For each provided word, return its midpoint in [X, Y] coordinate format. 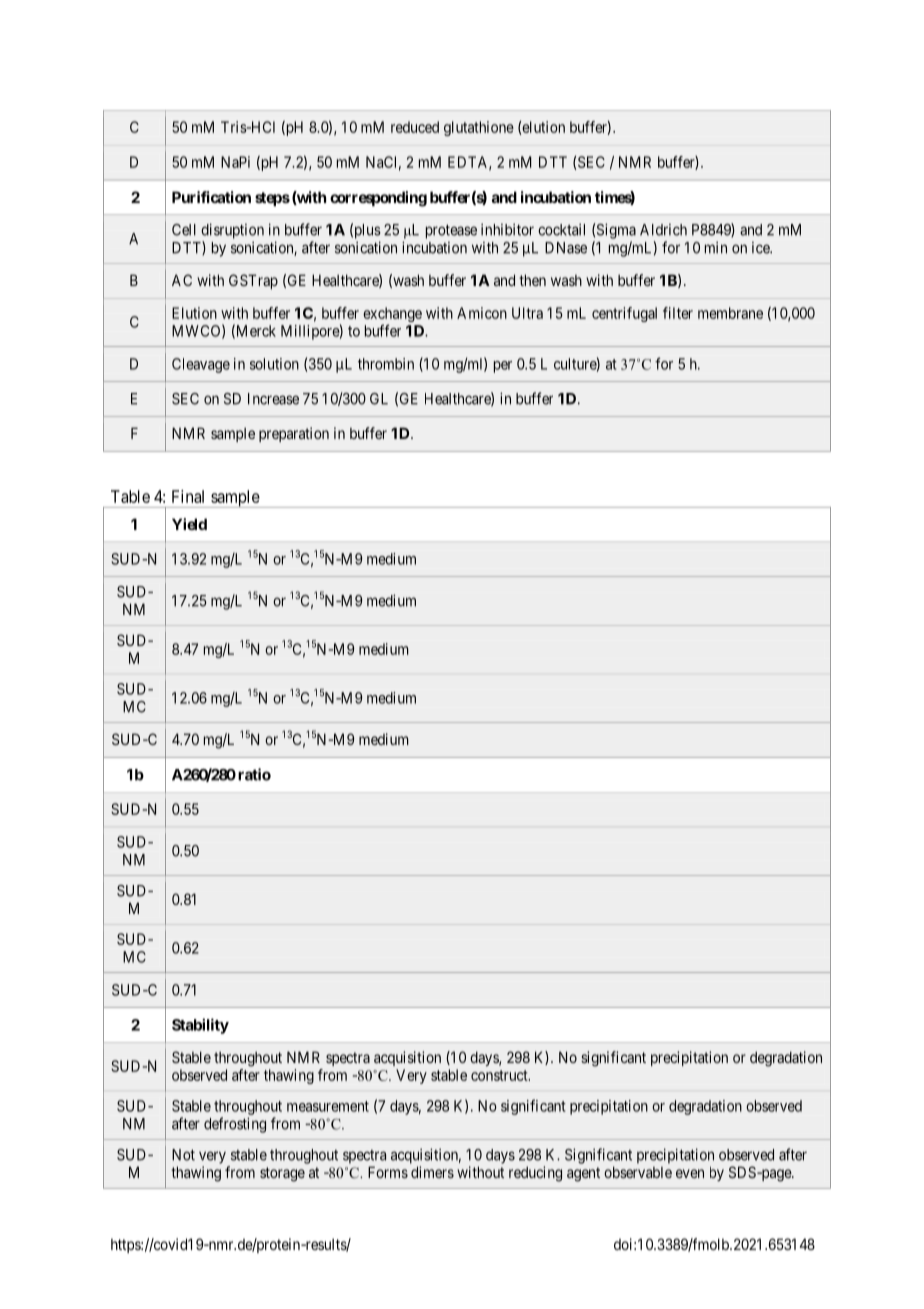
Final [188, 496]
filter [678, 313]
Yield [189, 524]
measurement [328, 1106]
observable [638, 1172]
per [503, 367]
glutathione [479, 128]
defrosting [235, 1125]
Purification [211, 197]
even [690, 1173]
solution [274, 364]
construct [500, 1075]
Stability [200, 1026]
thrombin [386, 364]
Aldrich [663, 230]
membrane [730, 313]
